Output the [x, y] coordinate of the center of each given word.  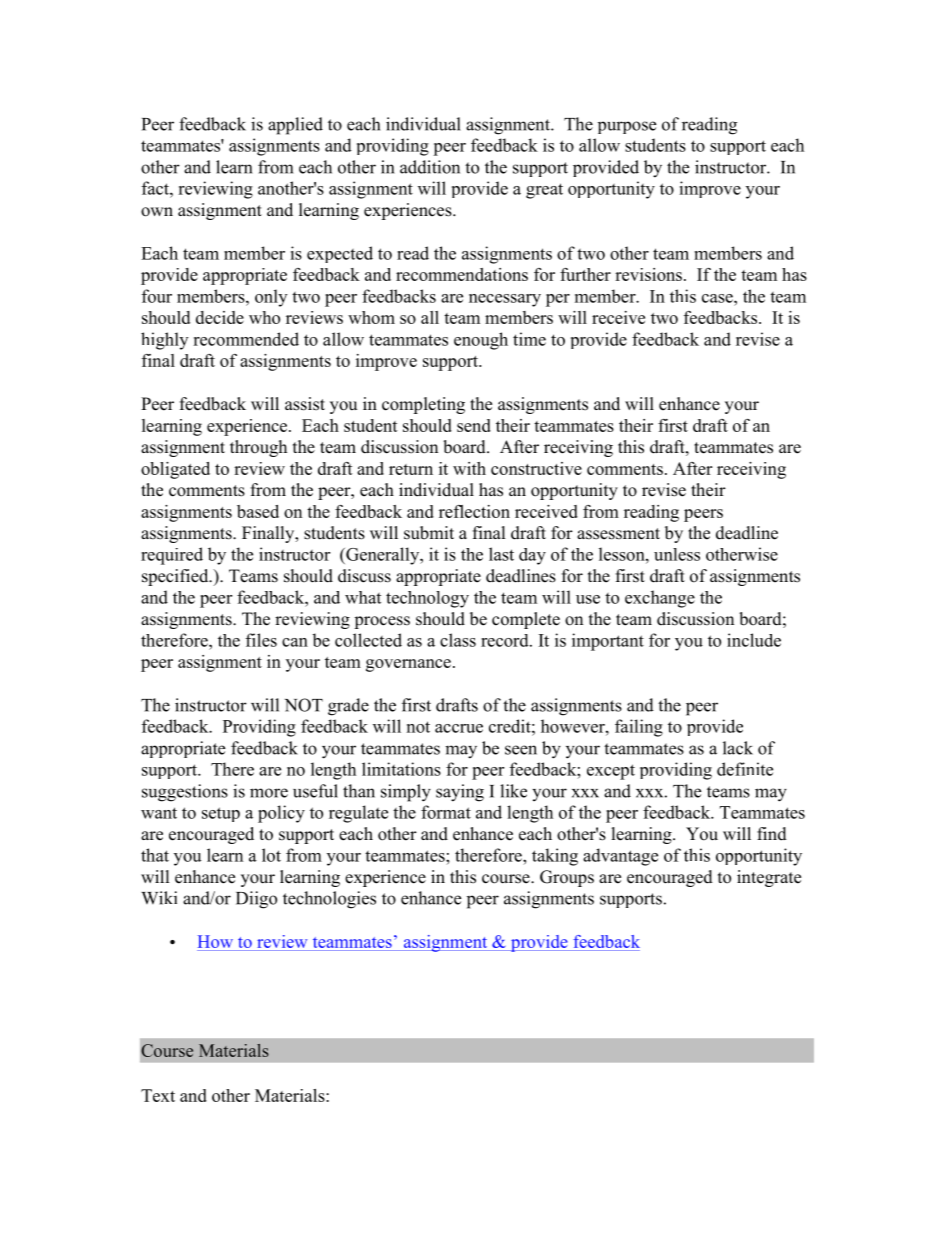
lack [738, 748]
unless [677, 554]
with [469, 468]
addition [430, 167]
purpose [627, 127]
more [269, 793]
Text [158, 1095]
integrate [769, 878]
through [258, 448]
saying [460, 793]
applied [295, 126]
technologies [329, 900]
